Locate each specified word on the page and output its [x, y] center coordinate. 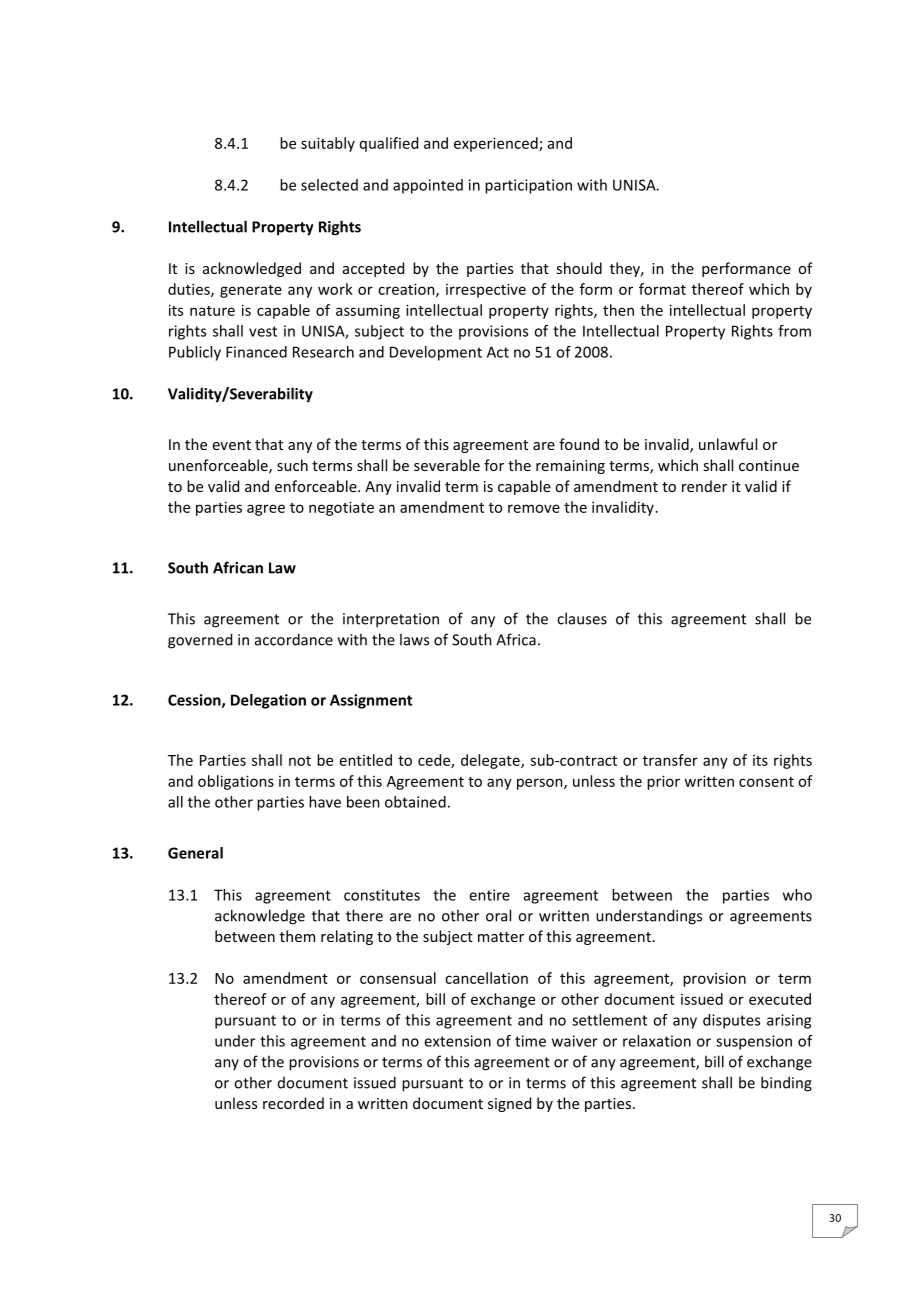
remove [534, 508]
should [579, 268]
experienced [497, 144]
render [704, 486]
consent [766, 782]
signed [509, 1104]
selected [329, 185]
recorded [293, 1103]
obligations [236, 782]
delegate [491, 761]
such [292, 465]
